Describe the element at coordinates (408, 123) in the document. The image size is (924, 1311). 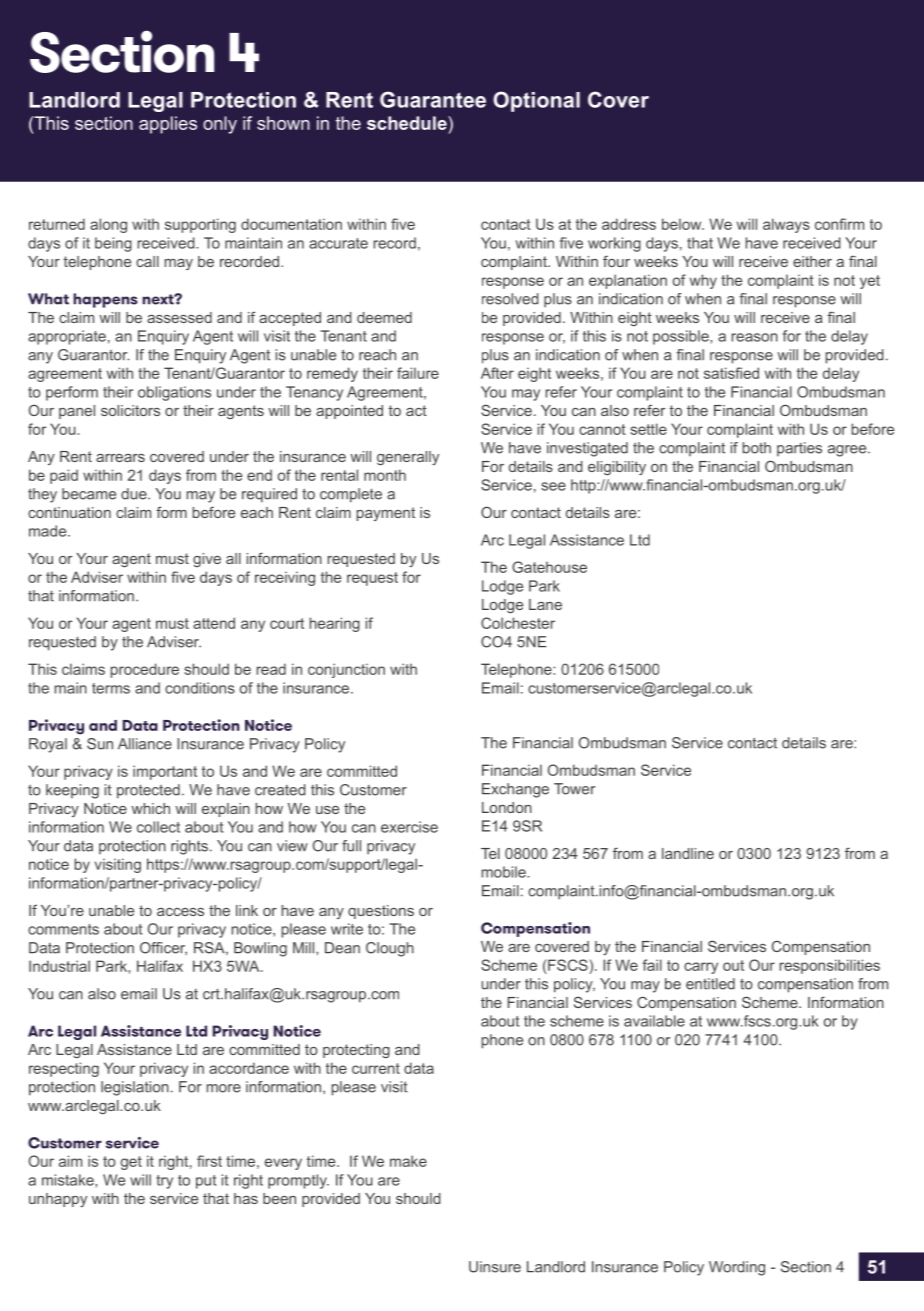
I see `schedule` at that location.
